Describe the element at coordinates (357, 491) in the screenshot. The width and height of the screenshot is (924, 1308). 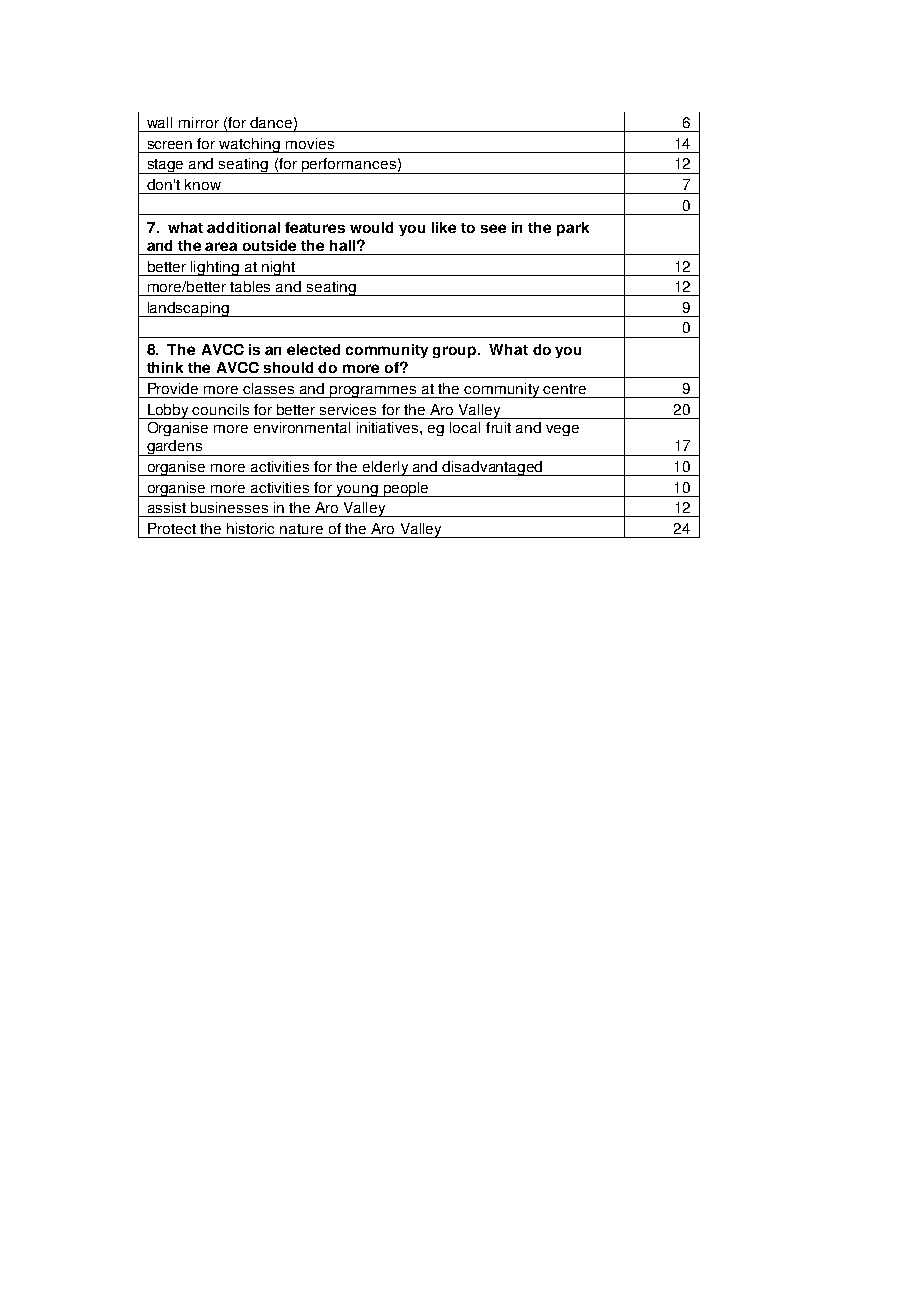
I see `young` at that location.
